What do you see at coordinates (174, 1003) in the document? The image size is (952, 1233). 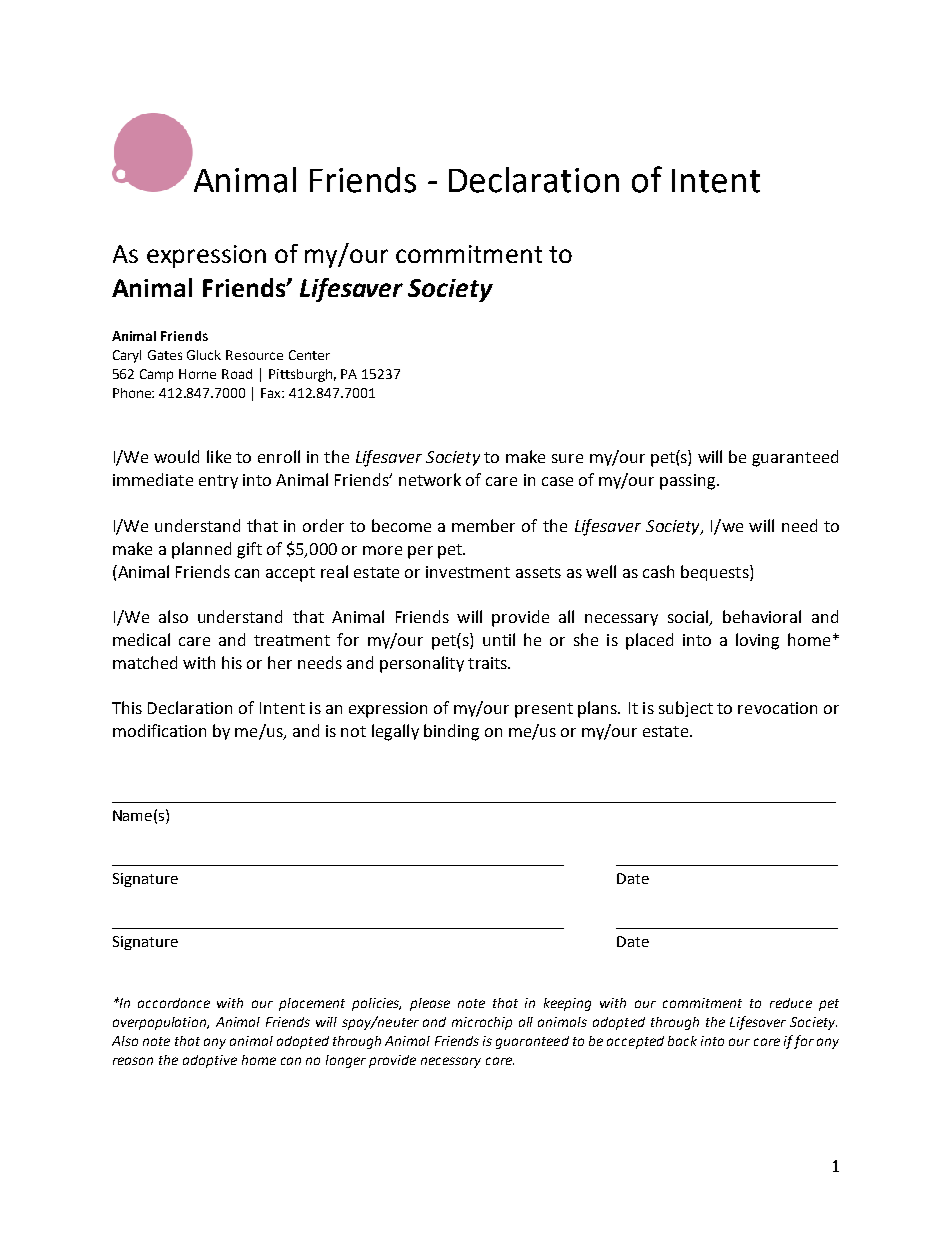 I see `accordance` at bounding box center [174, 1003].
